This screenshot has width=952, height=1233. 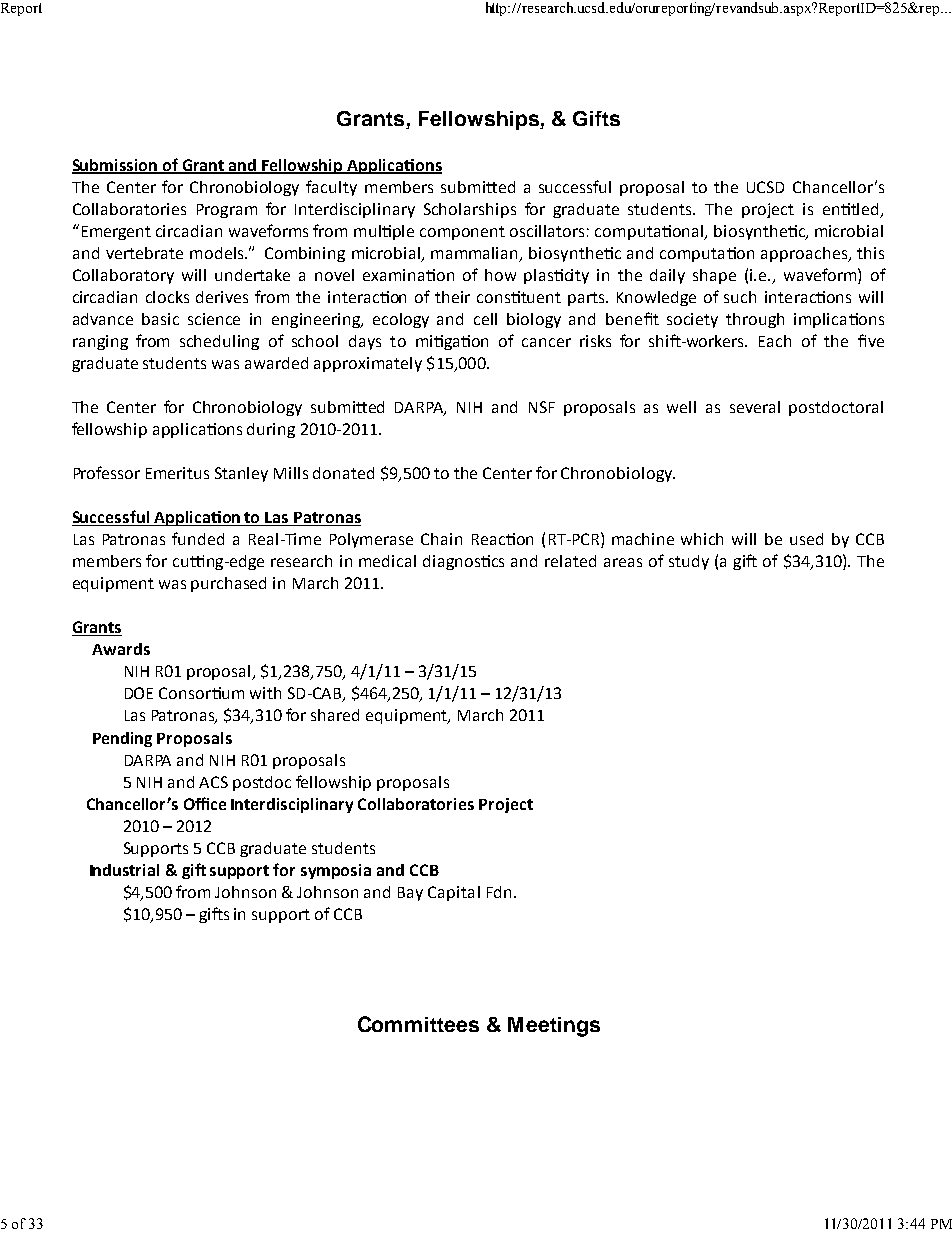 What do you see at coordinates (470, 210) in the screenshot?
I see `Scholarships` at bounding box center [470, 210].
